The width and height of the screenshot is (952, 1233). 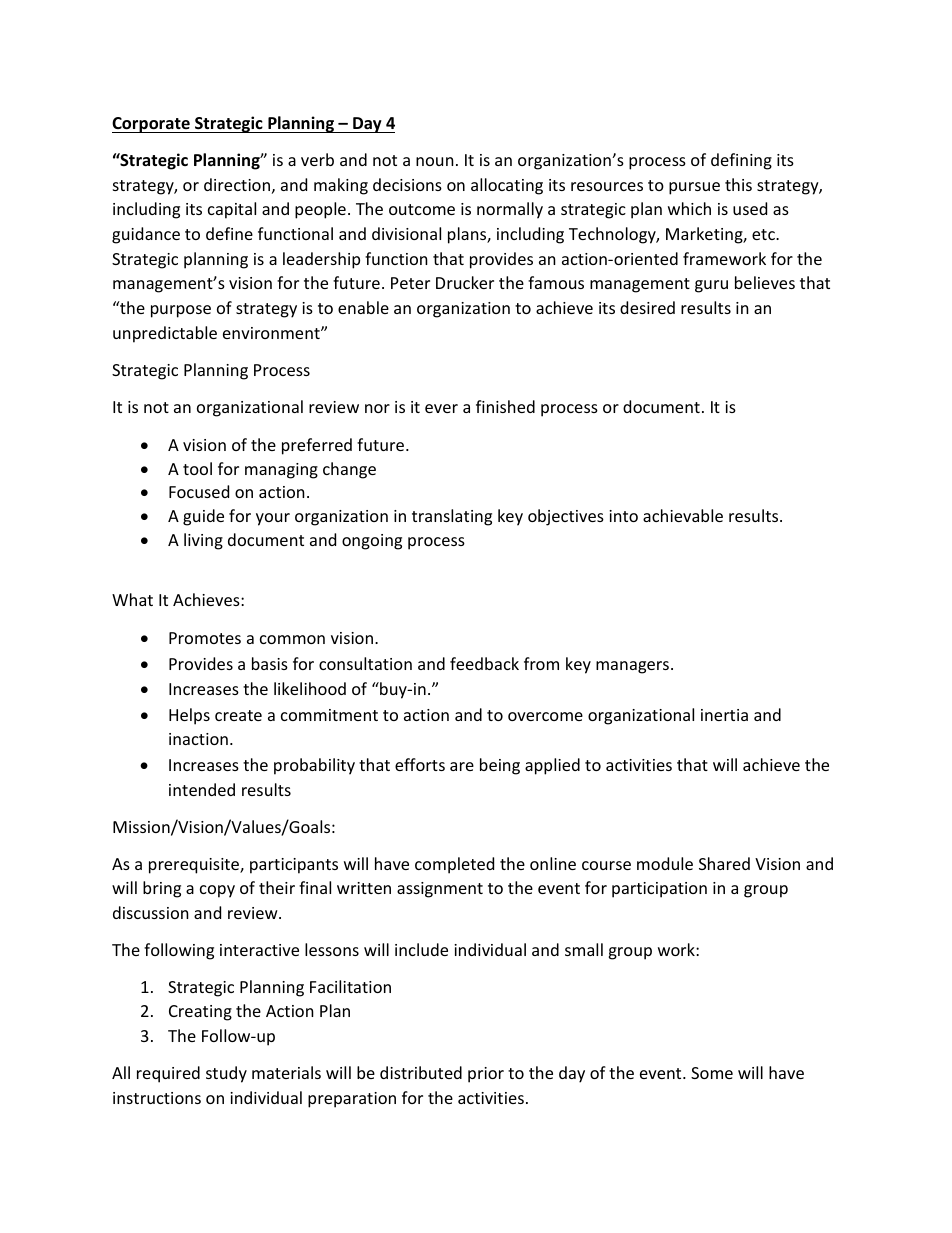 I want to click on guide, so click(x=203, y=517).
